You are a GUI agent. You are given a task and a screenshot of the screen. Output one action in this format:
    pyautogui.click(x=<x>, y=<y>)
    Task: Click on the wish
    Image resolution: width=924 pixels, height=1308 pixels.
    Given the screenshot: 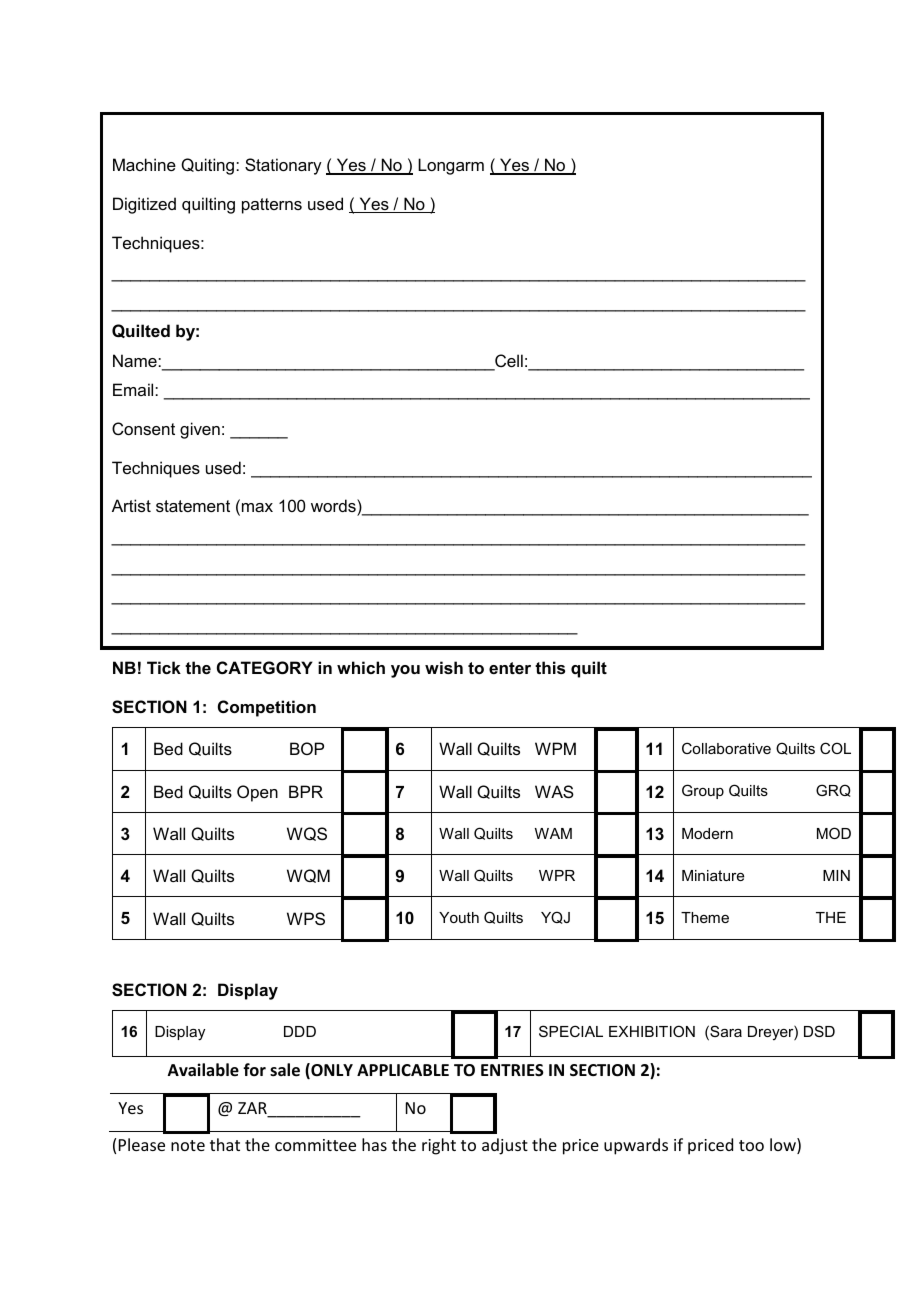 What is the action you would take?
    pyautogui.click(x=444, y=667)
